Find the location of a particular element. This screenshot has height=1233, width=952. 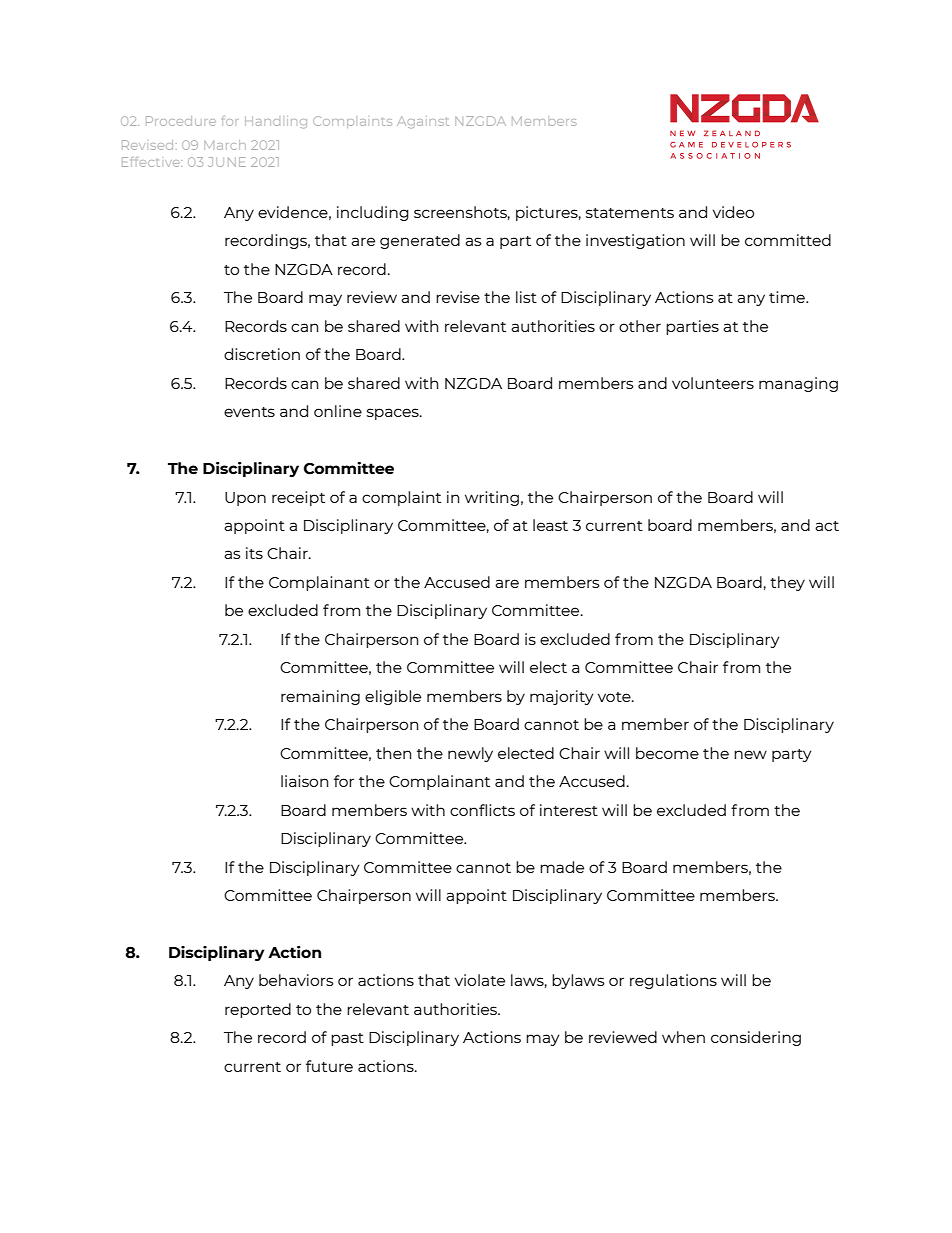

volunteers is located at coordinates (713, 383).
